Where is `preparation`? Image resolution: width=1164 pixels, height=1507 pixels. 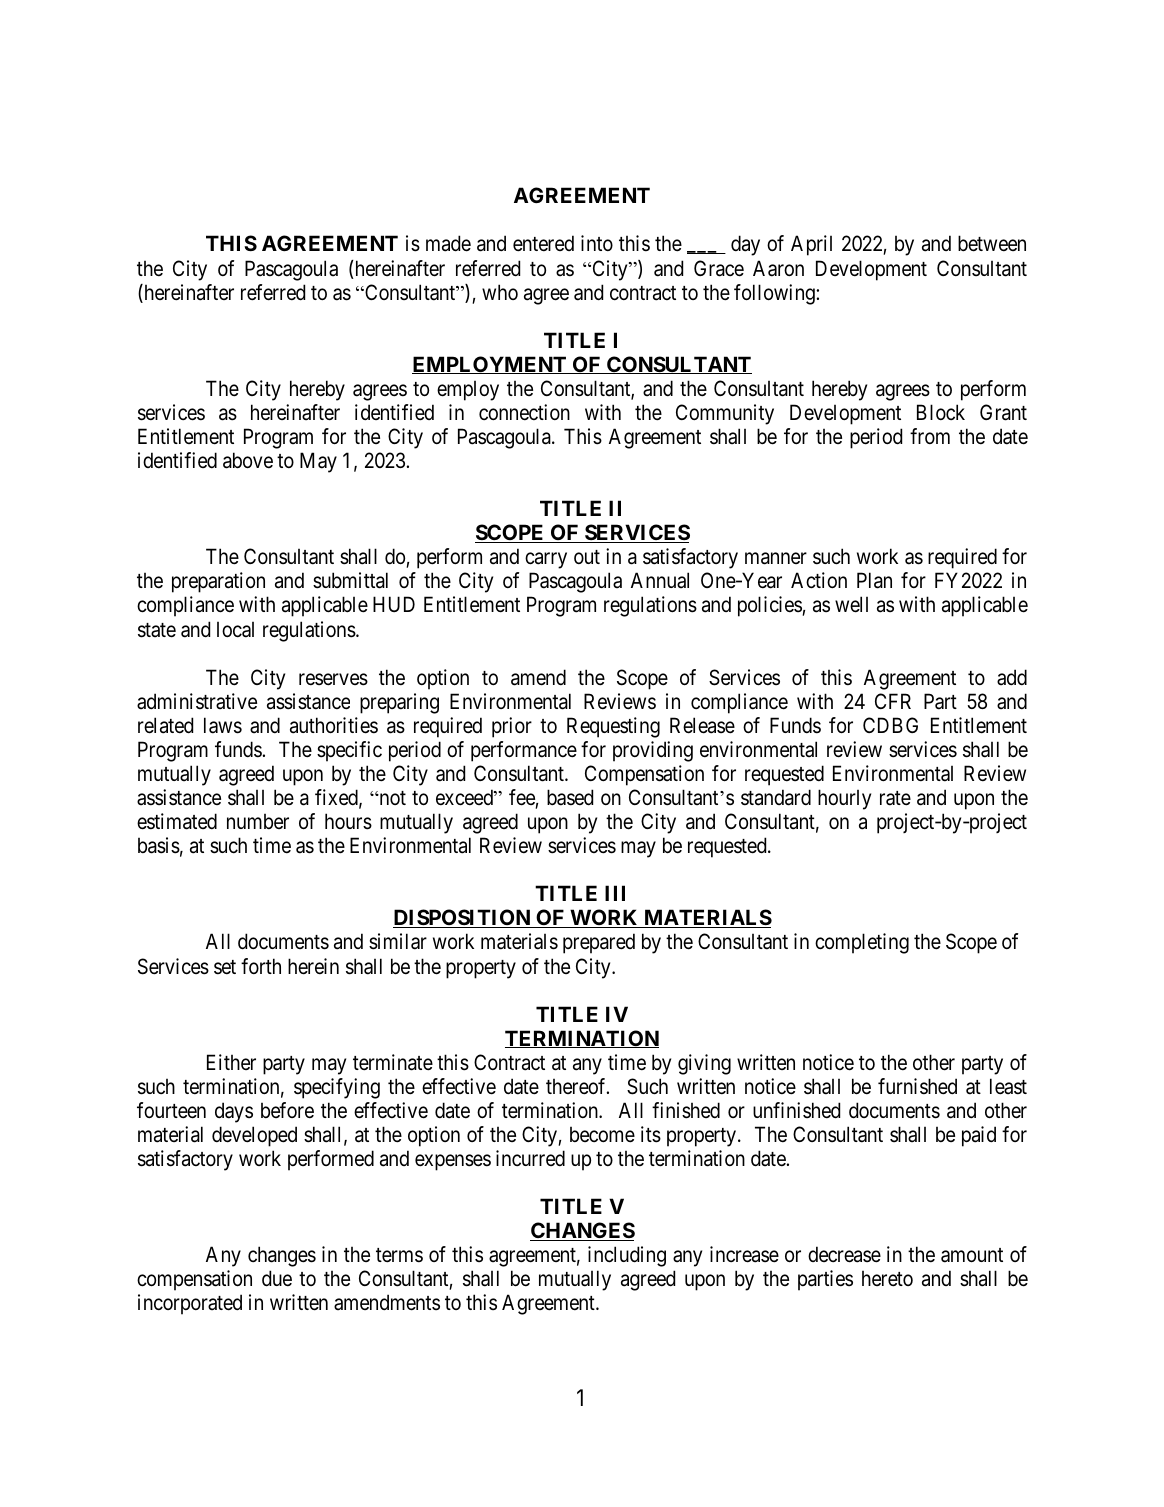 preparation is located at coordinates (218, 582).
